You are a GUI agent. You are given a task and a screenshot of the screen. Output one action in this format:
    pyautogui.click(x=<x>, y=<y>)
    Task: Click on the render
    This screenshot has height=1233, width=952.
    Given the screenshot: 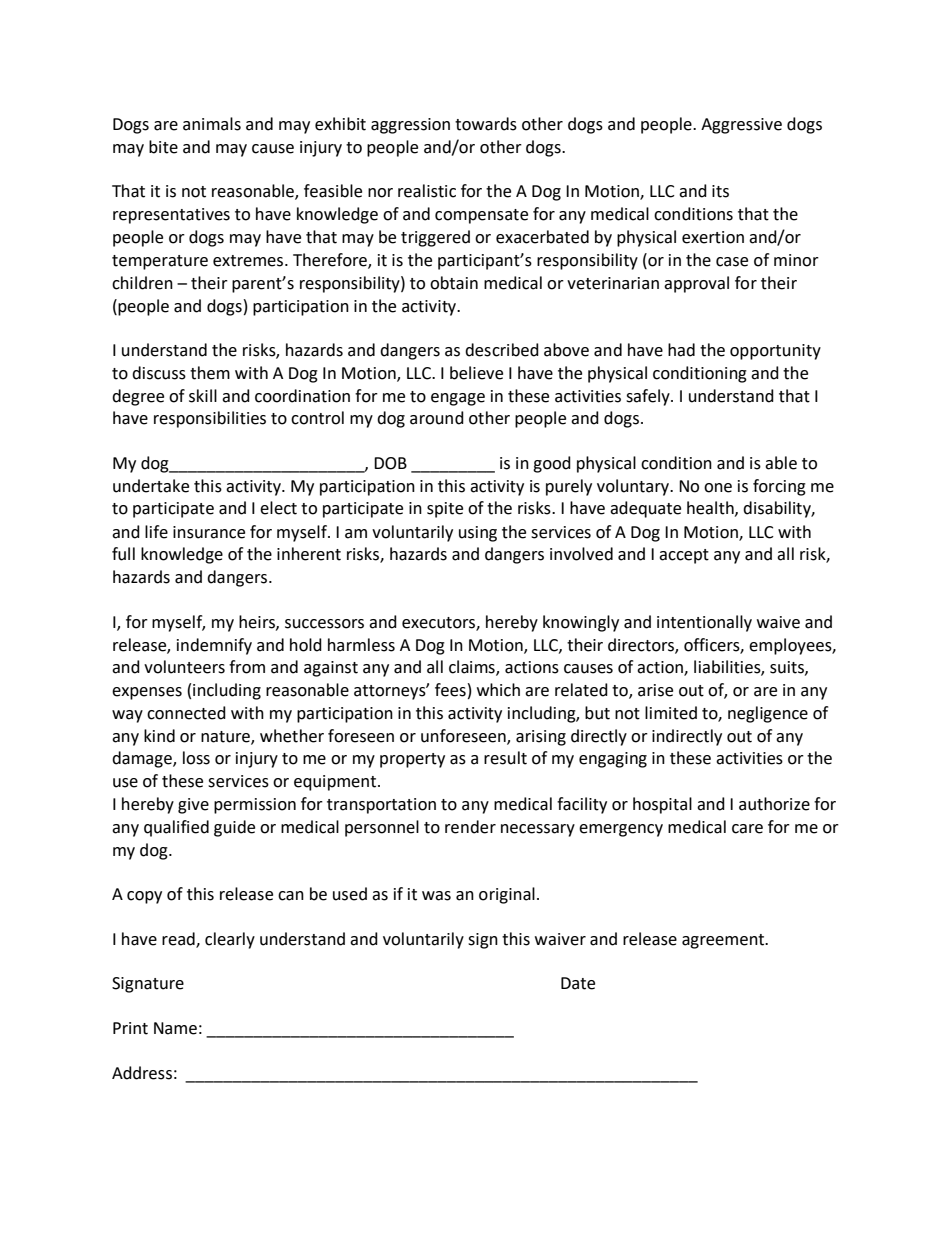 What is the action you would take?
    pyautogui.click(x=470, y=827)
